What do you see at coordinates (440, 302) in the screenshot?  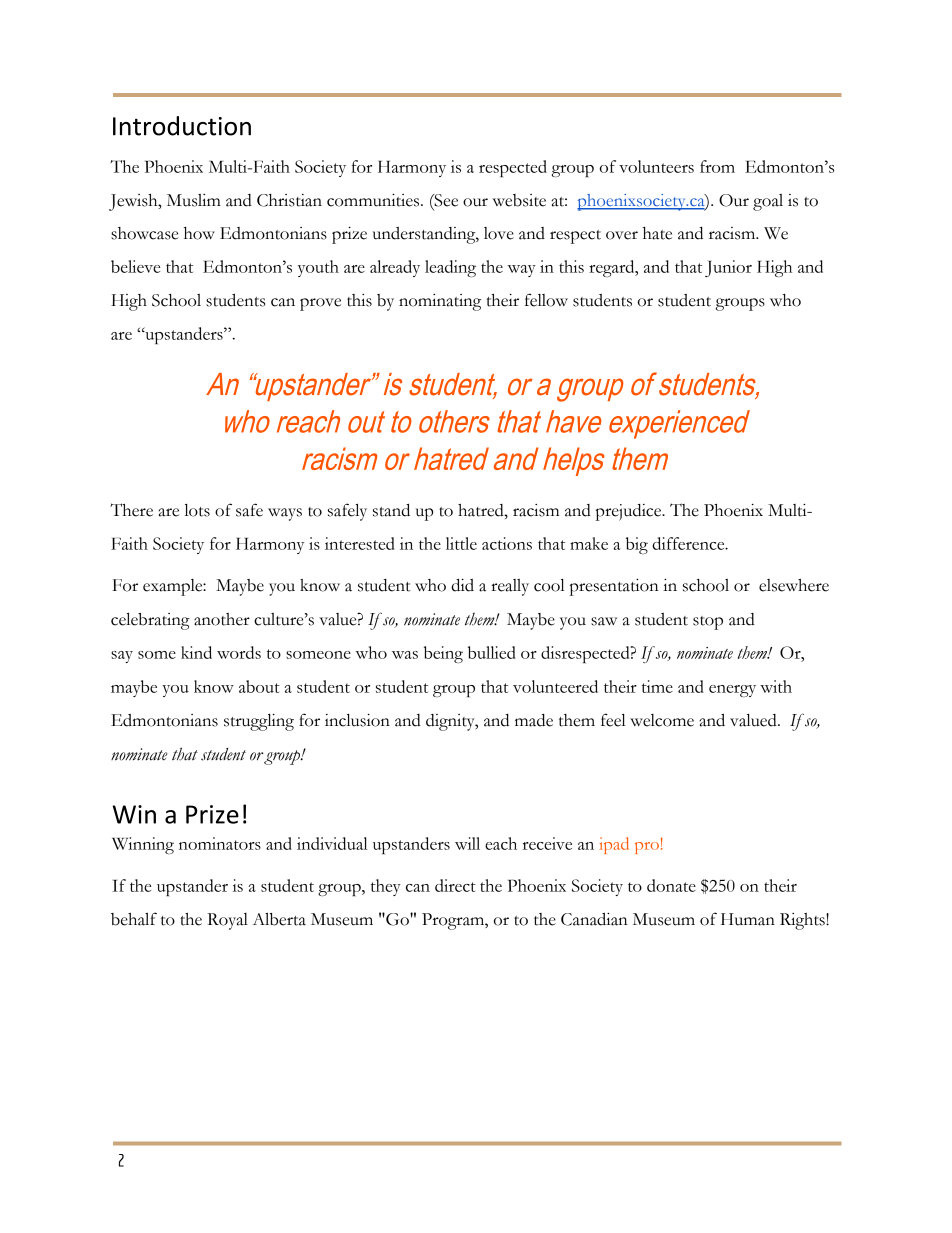 I see `nominating` at bounding box center [440, 302].
